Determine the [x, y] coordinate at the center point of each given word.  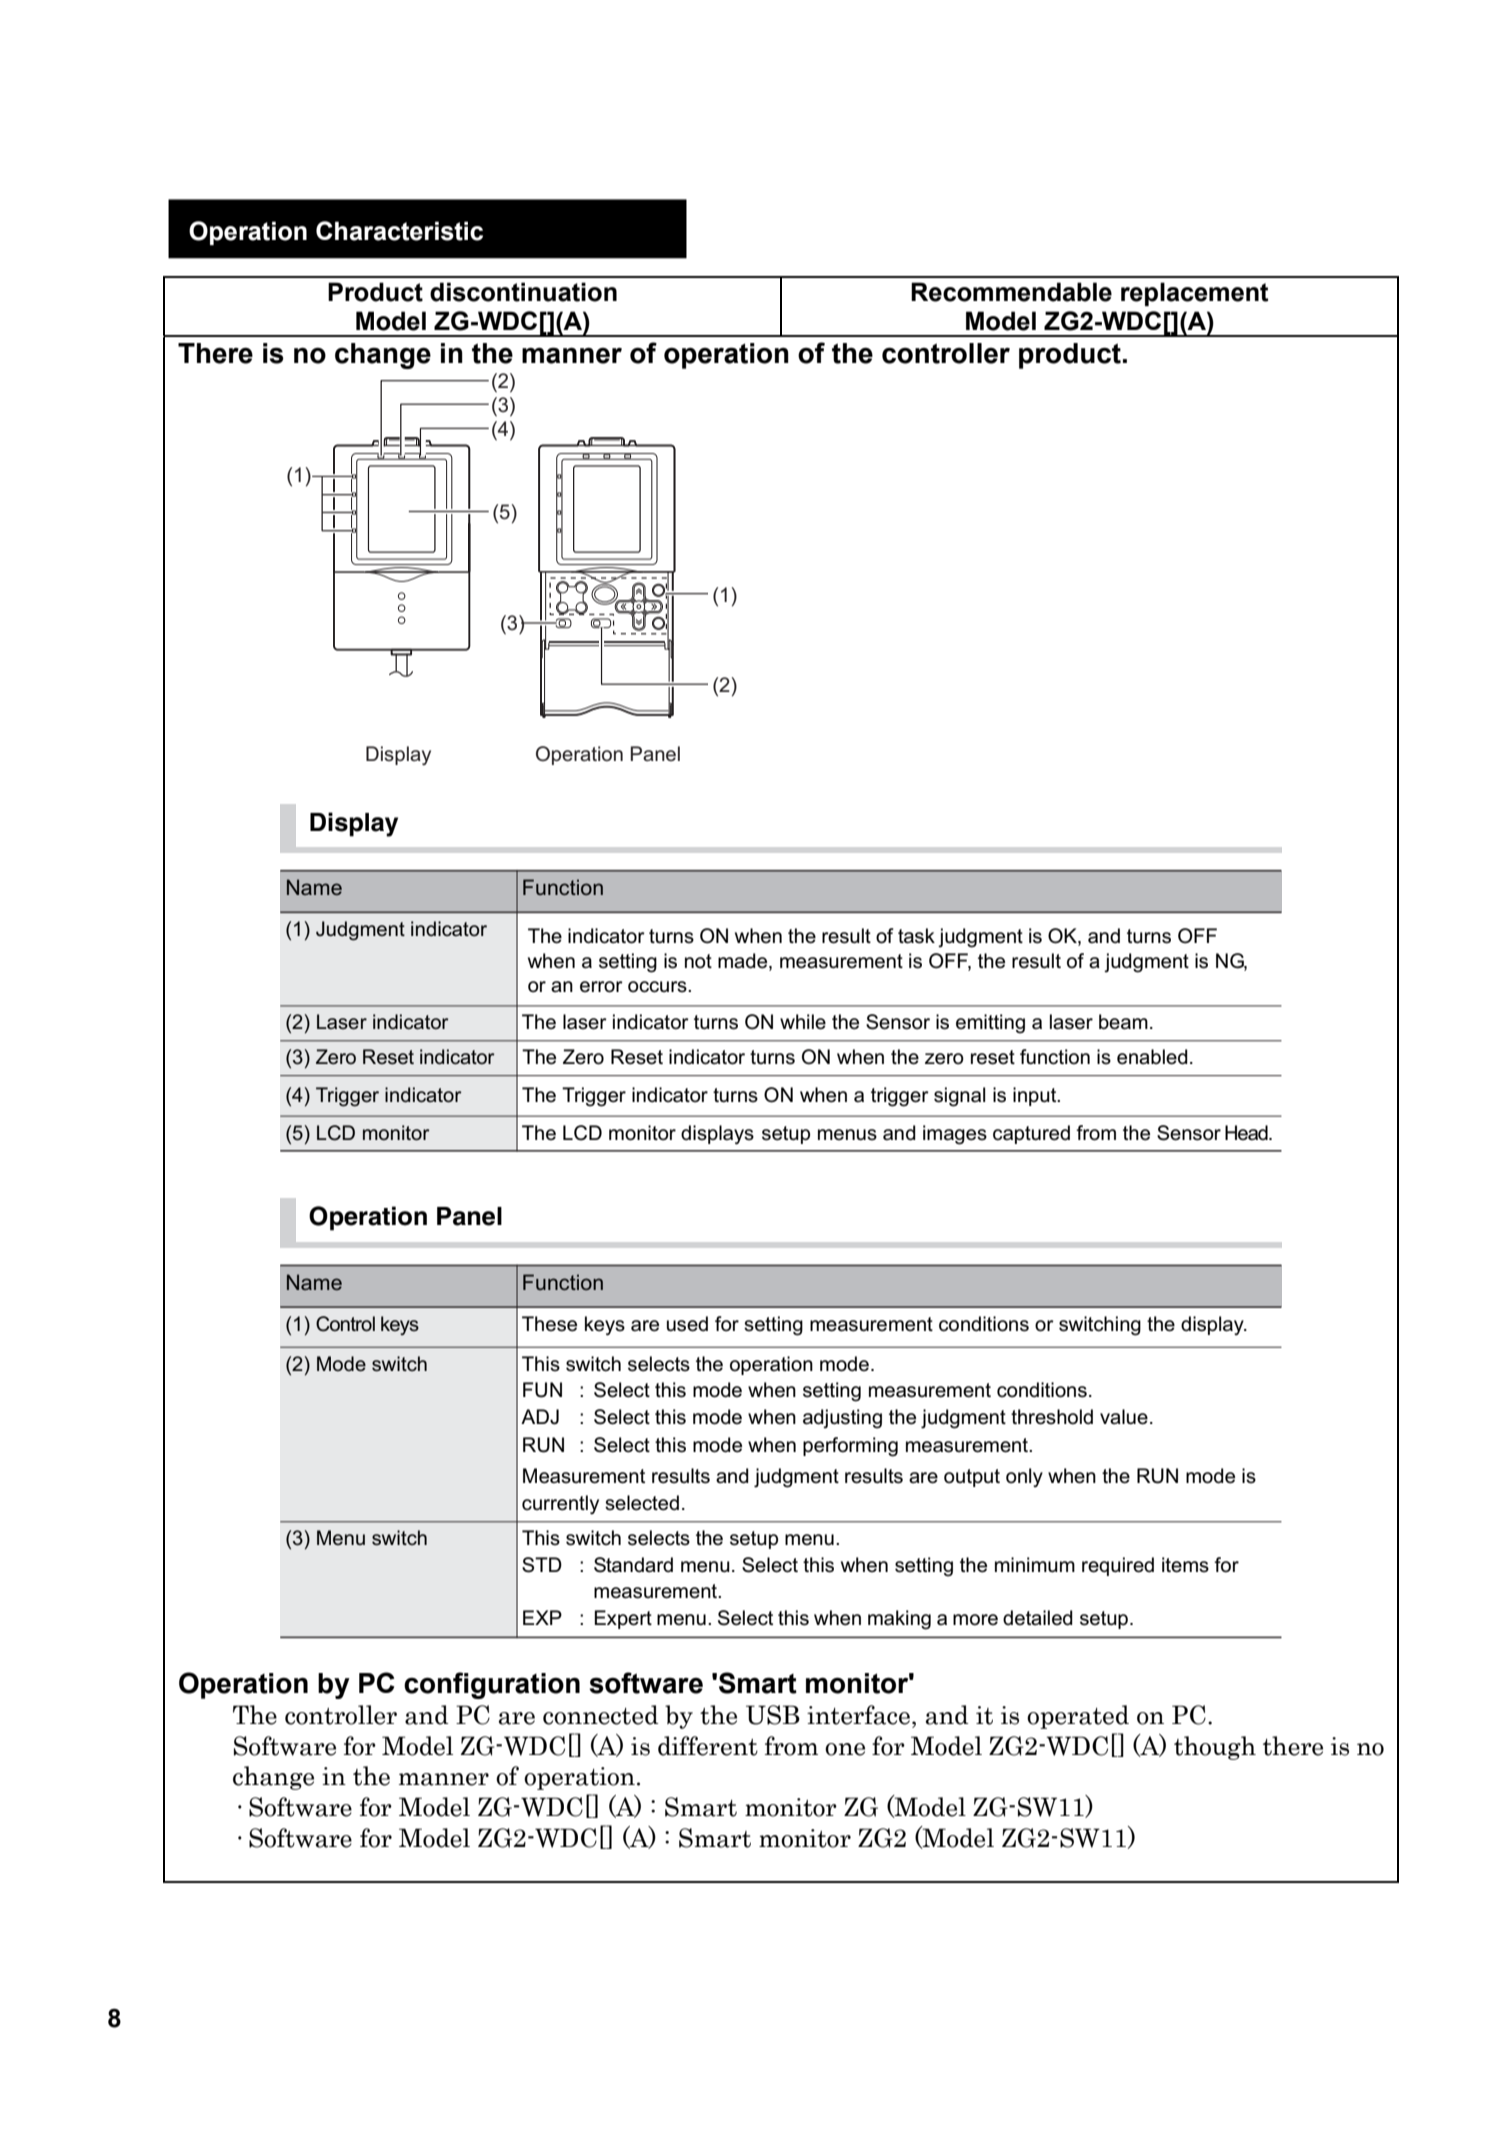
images [955, 1135]
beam [1123, 1022]
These [549, 1324]
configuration [492, 1685]
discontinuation [523, 292]
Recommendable [1011, 292]
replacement [1194, 294]
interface [858, 1715]
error [601, 987]
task [916, 936]
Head [1247, 1133]
